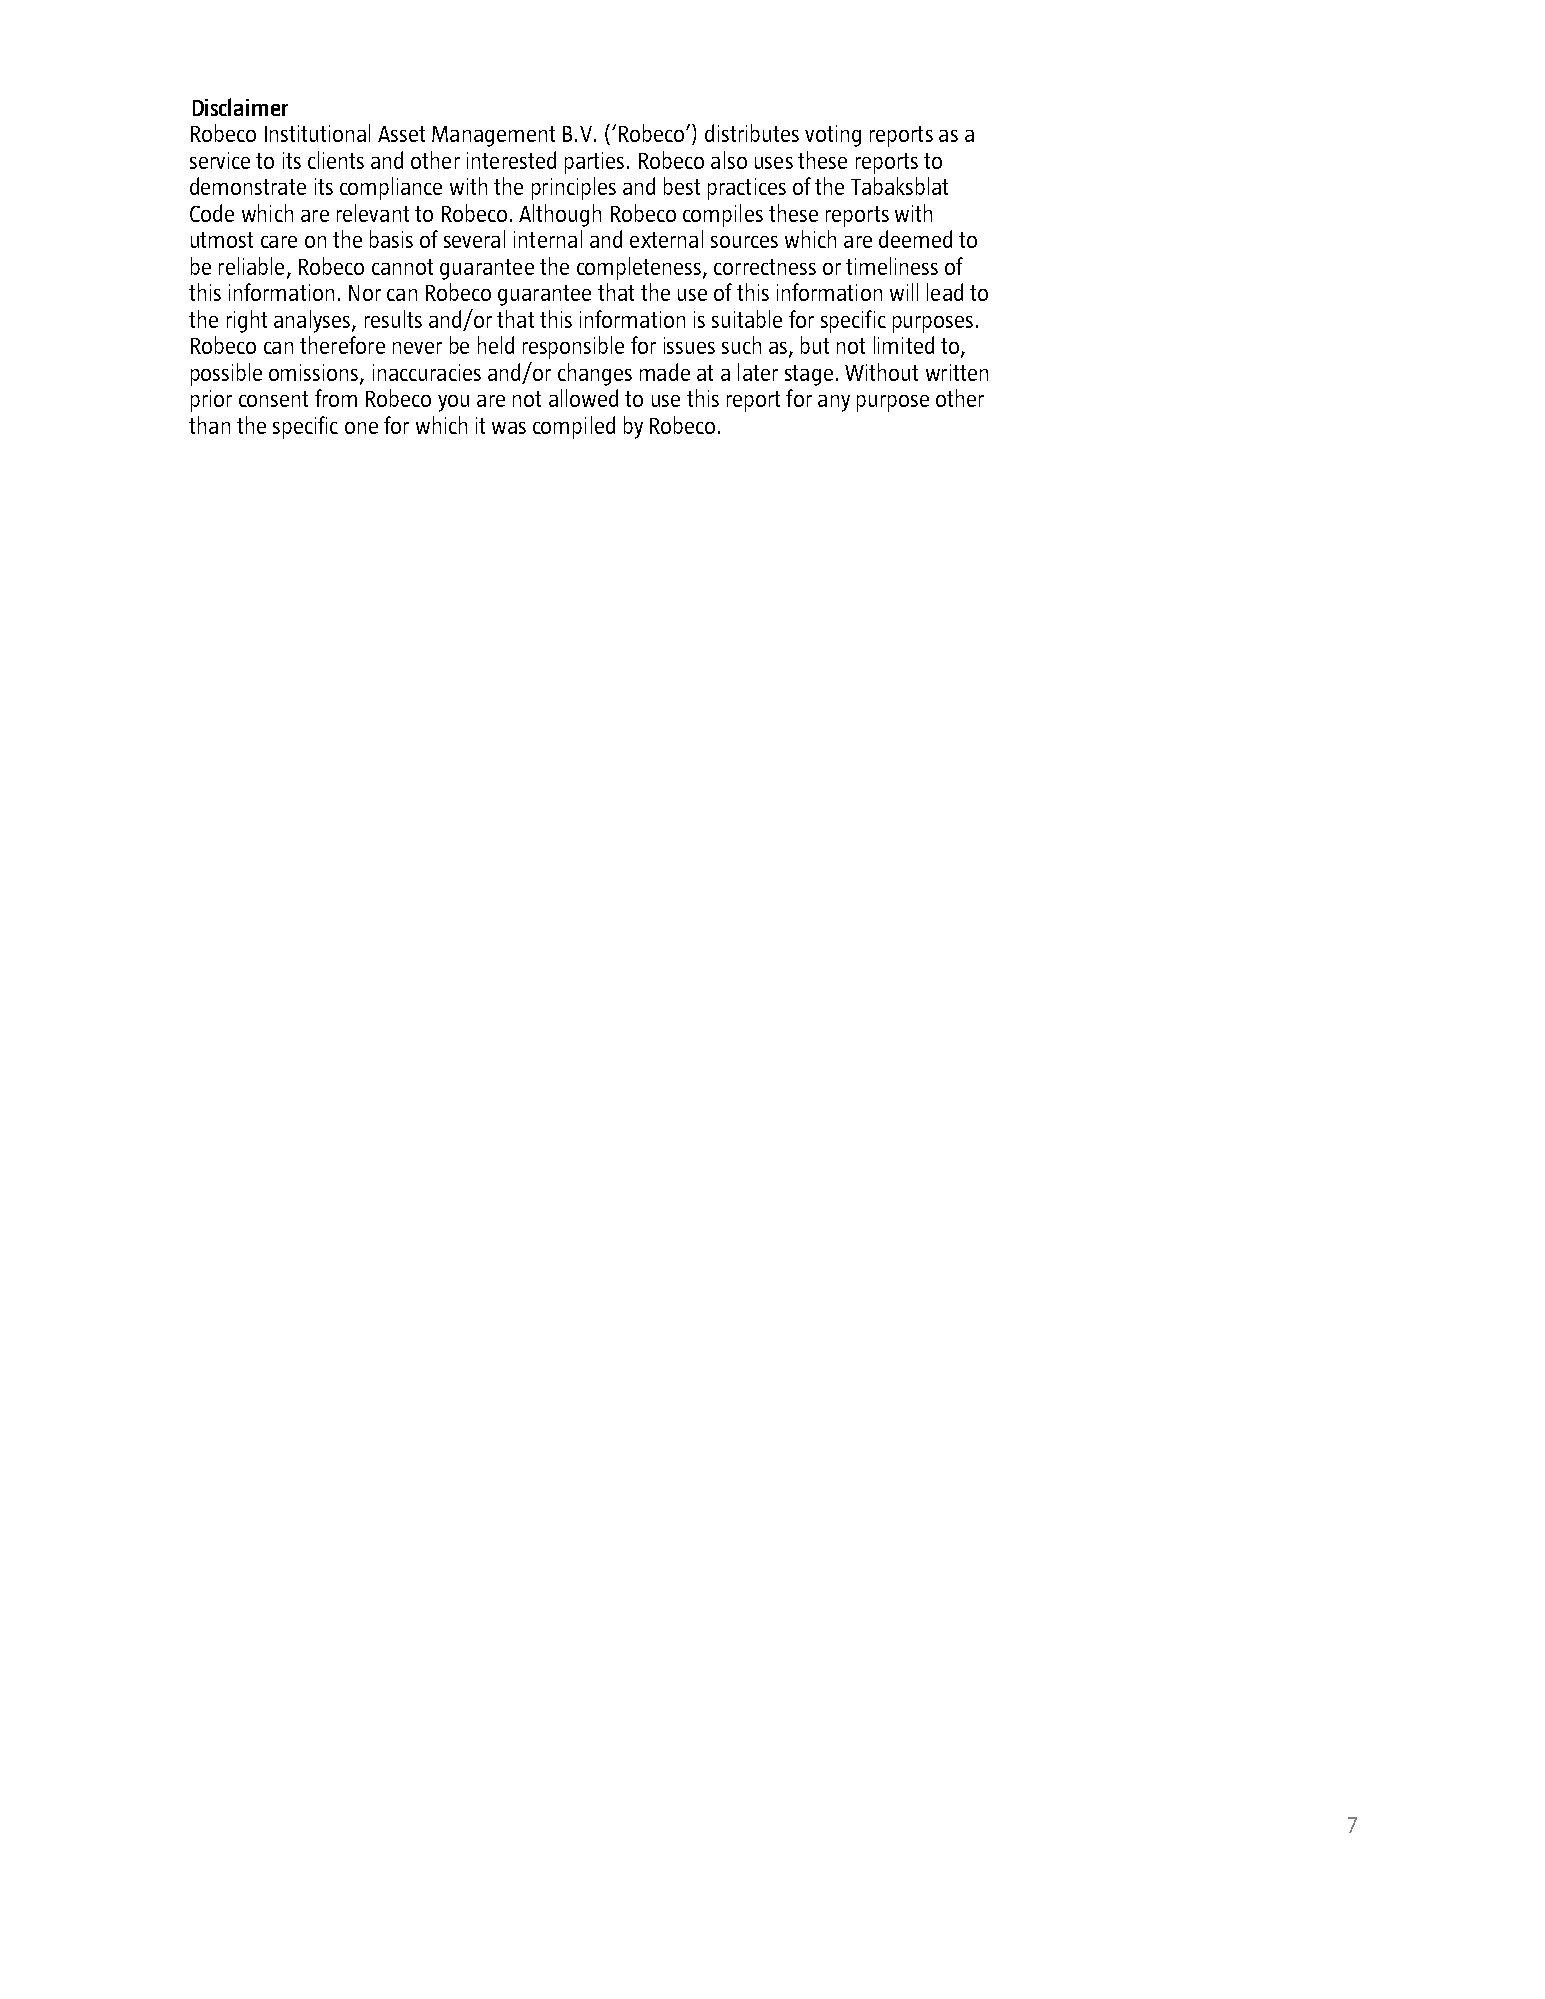 The height and width of the screenshot is (1999, 1545). I want to click on completeness, so click(639, 268).
